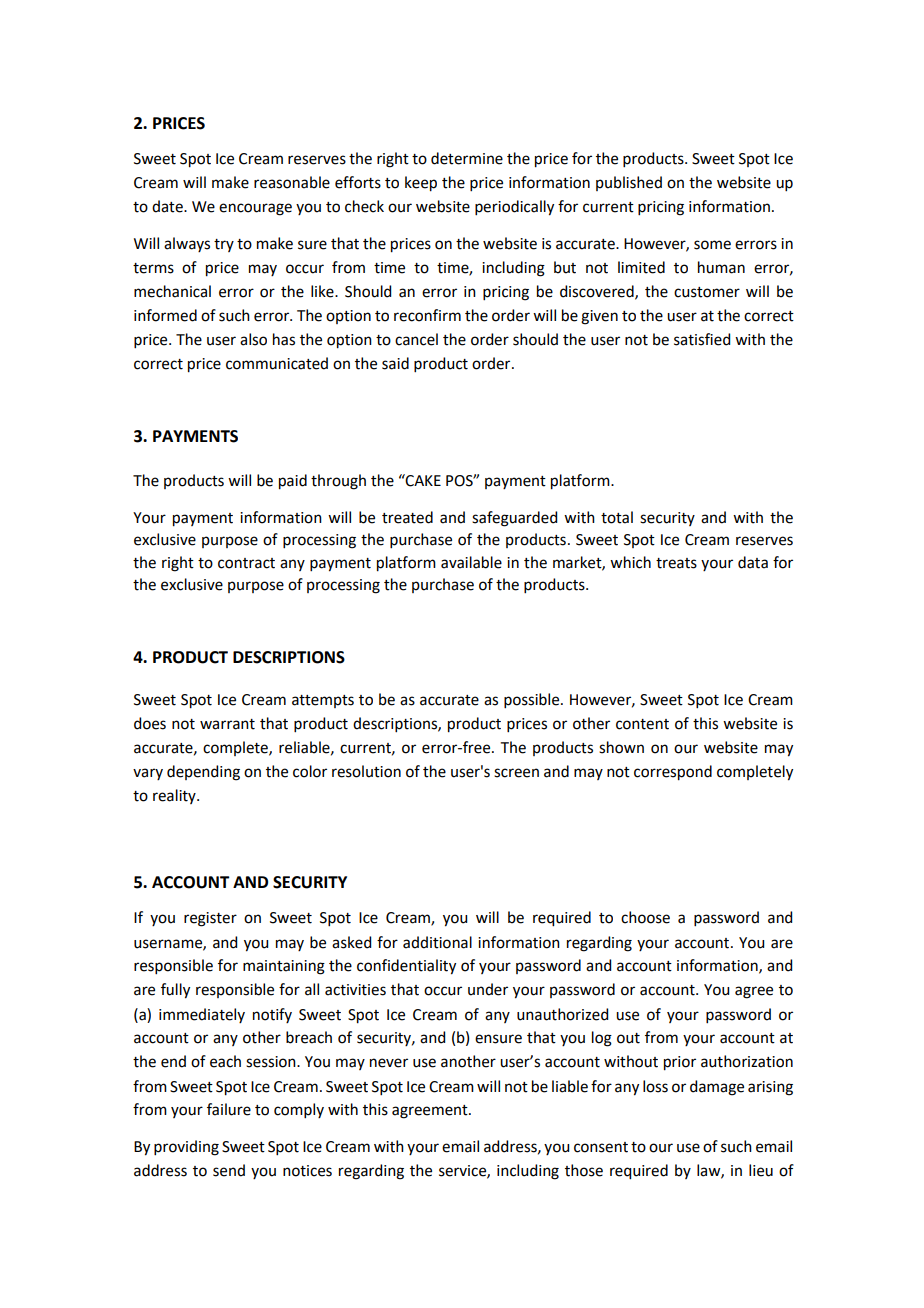  What do you see at coordinates (246, 563) in the screenshot?
I see `contract` at bounding box center [246, 563].
